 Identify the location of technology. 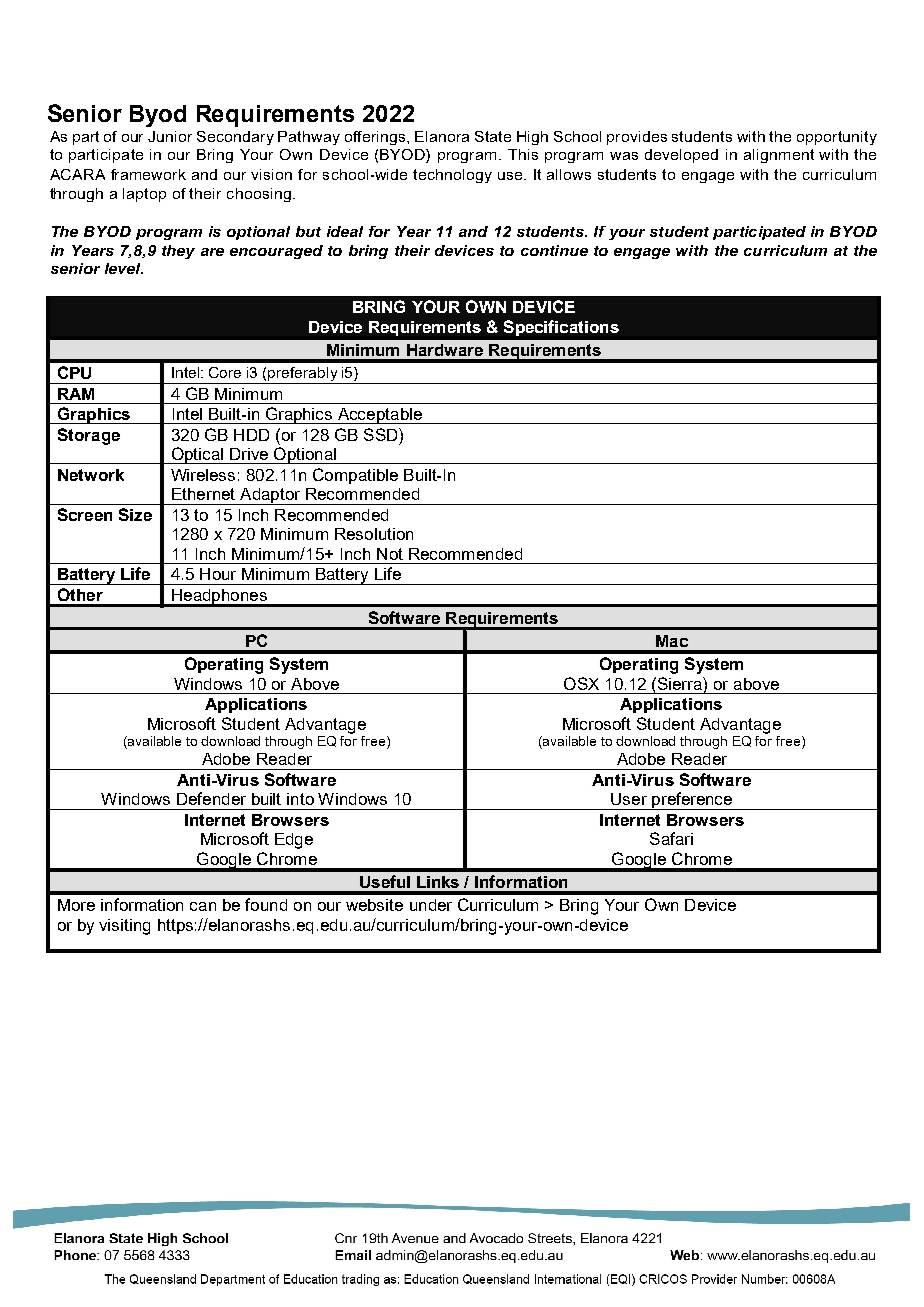
(452, 176).
